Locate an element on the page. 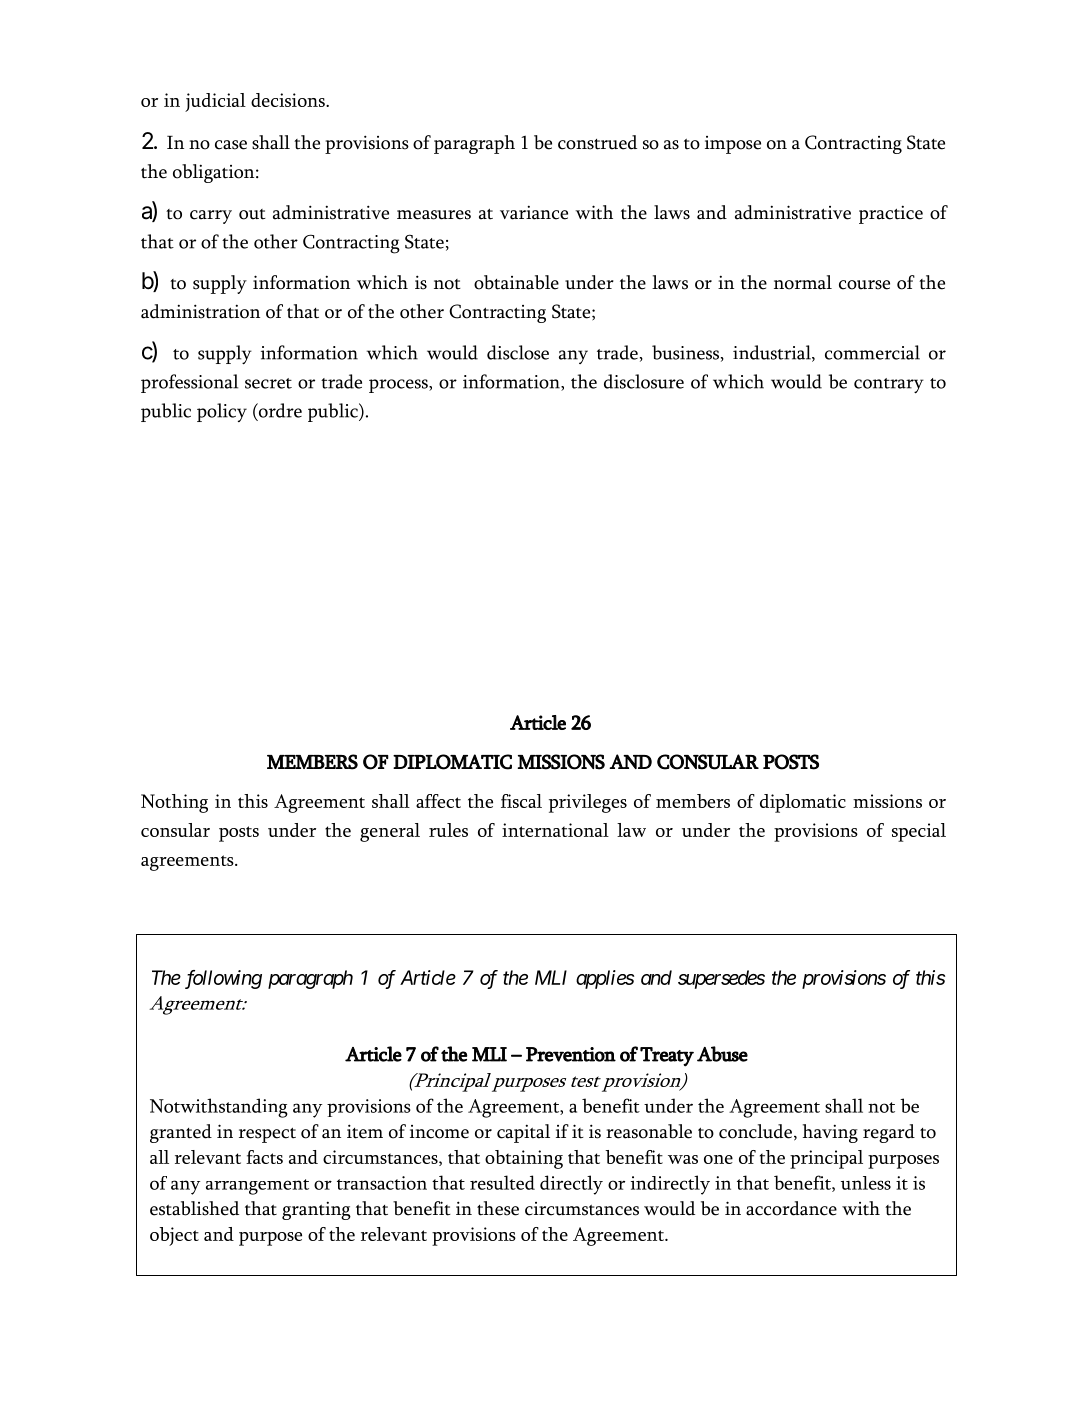 The width and height of the document is (1086, 1406). case is located at coordinates (231, 145).
